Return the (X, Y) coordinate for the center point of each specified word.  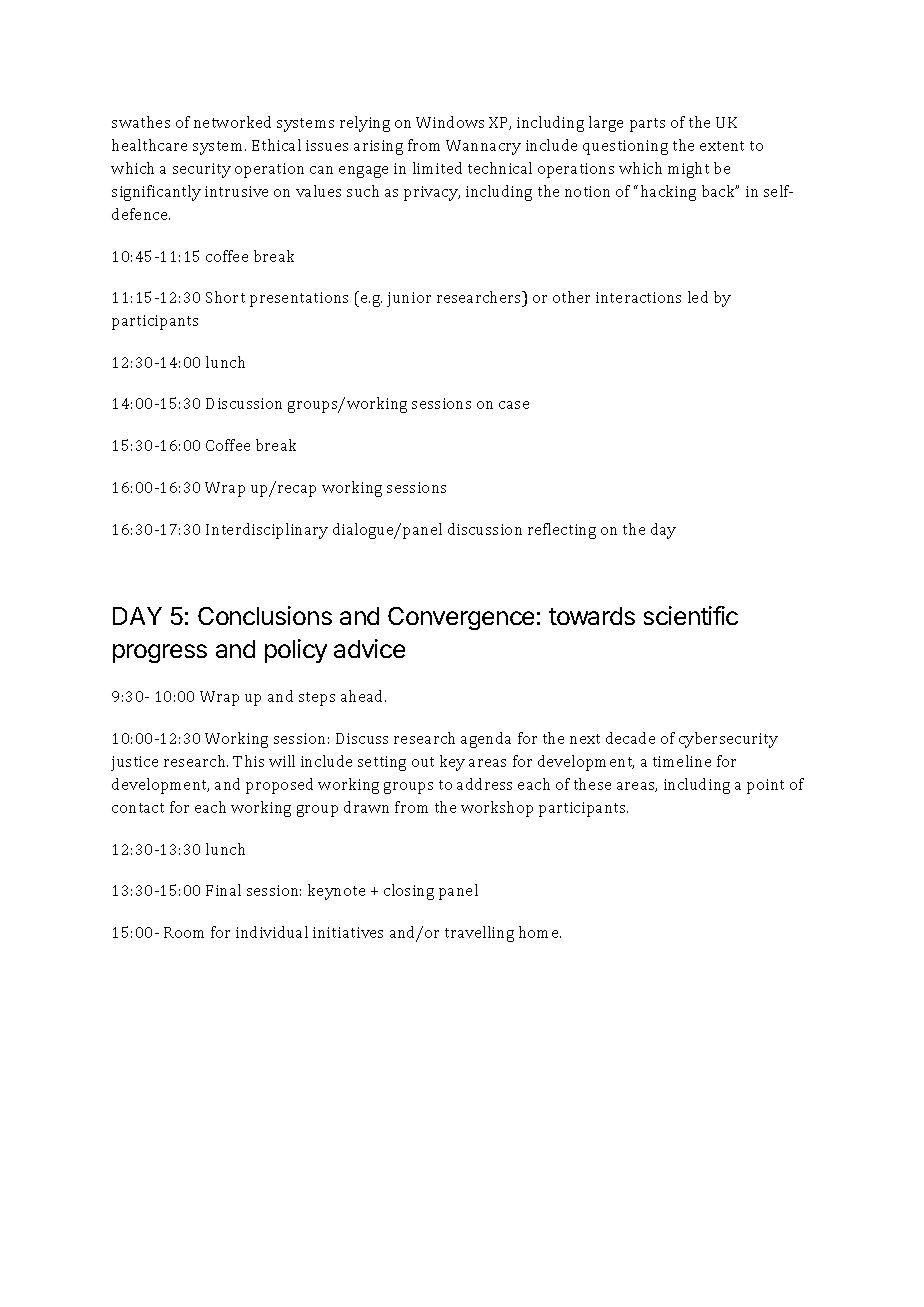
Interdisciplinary (267, 531)
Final (223, 890)
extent (722, 146)
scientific (691, 615)
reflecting (562, 531)
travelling (479, 934)
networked (232, 122)
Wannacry (483, 147)
